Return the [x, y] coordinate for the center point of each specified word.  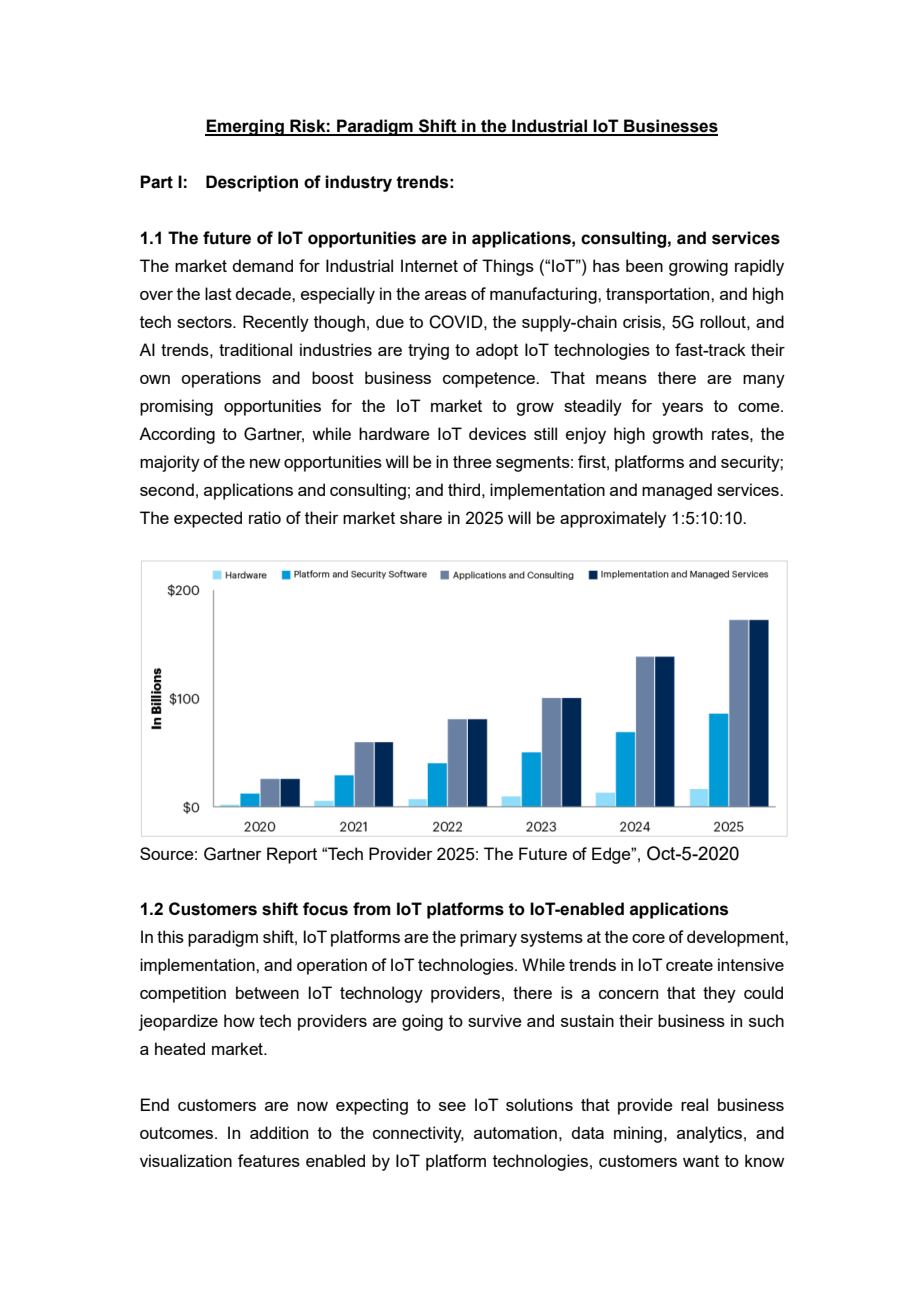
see [452, 1106]
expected [208, 519]
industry [358, 183]
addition [279, 1132]
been [644, 265]
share [421, 517]
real [694, 1104]
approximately [613, 519]
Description [252, 183]
